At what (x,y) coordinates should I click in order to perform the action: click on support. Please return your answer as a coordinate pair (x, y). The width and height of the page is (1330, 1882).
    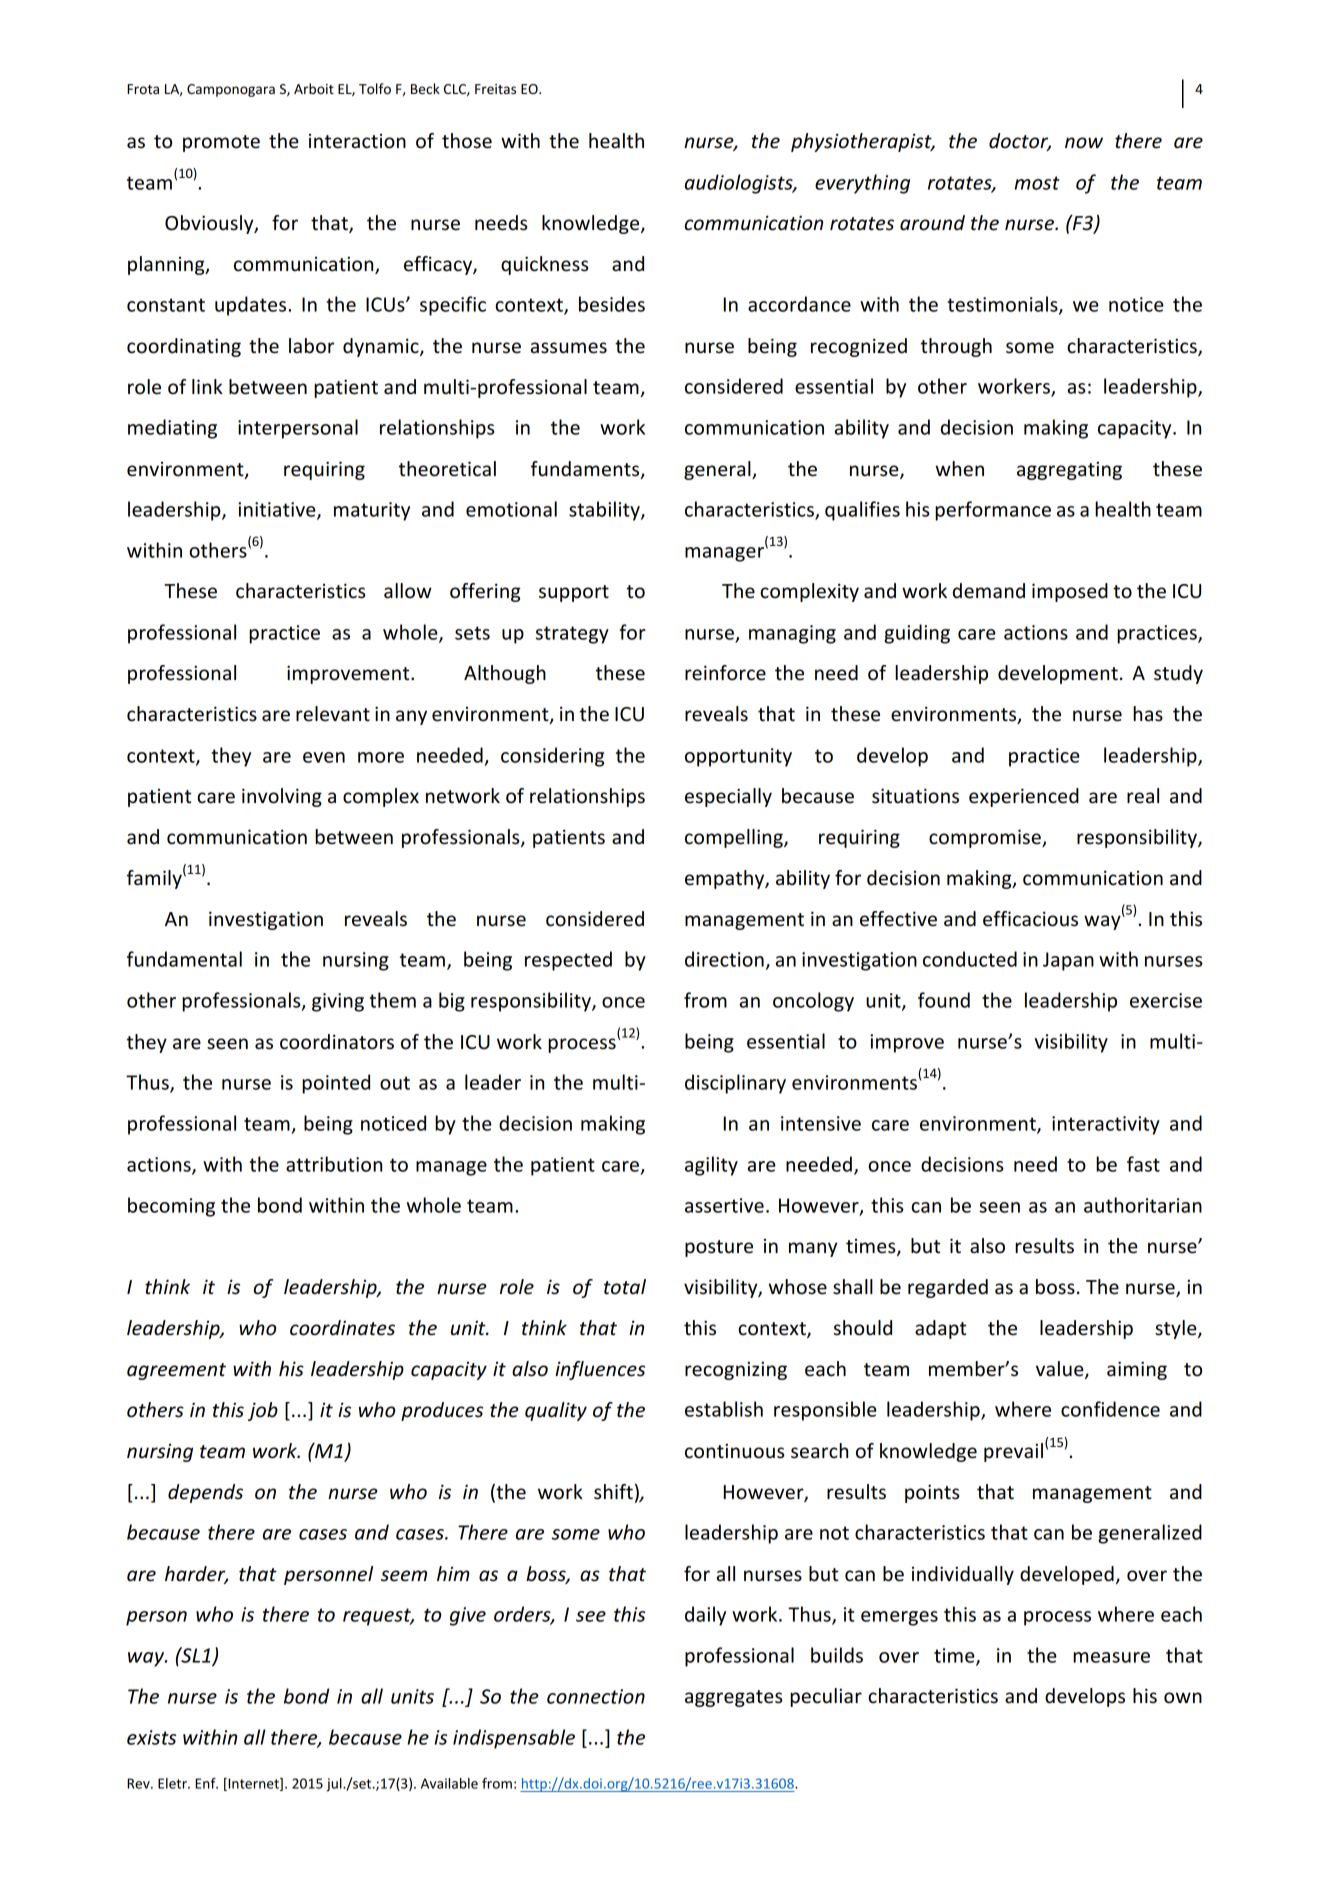
    Looking at the image, I should click on (574, 593).
